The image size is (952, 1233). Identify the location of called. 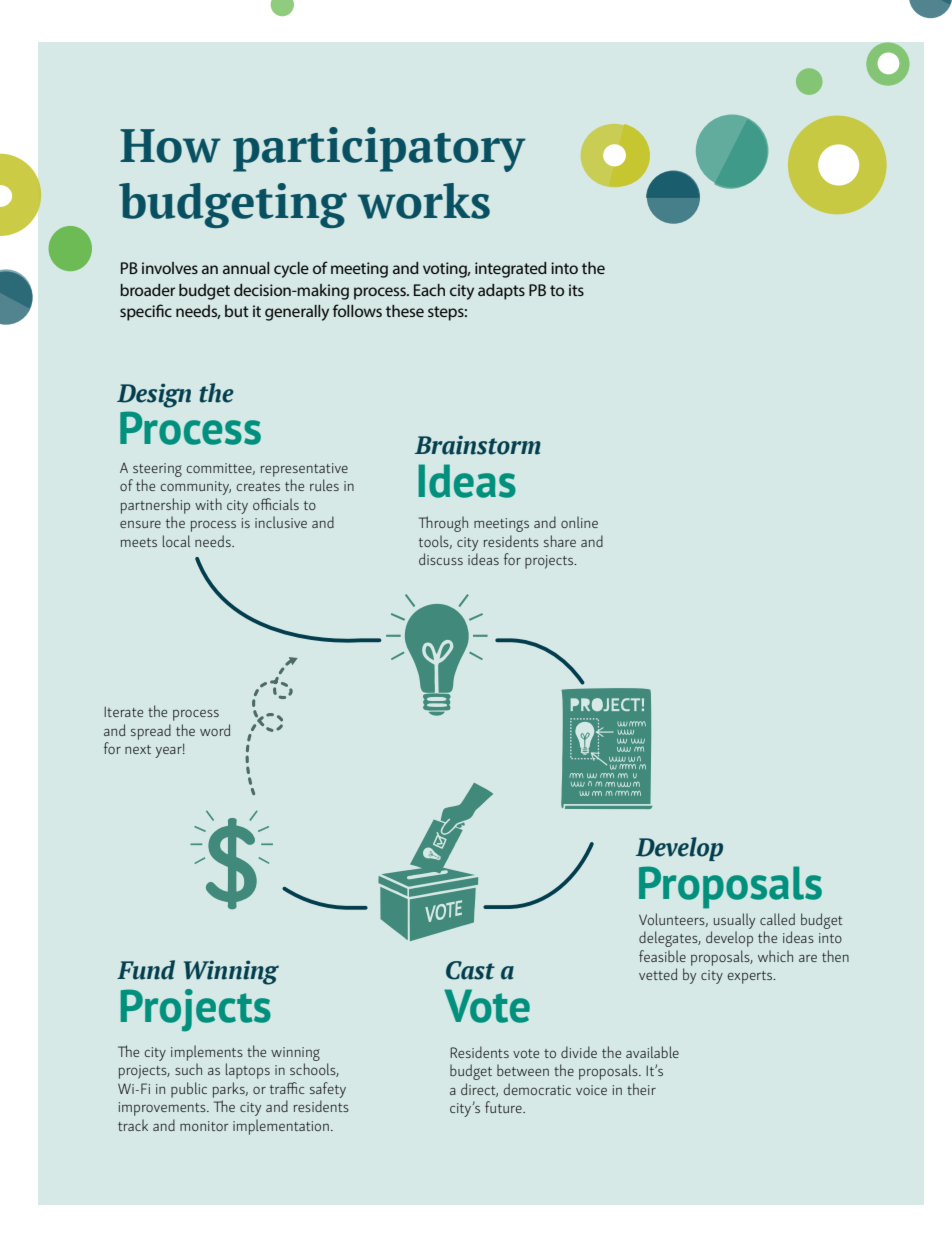
(777, 919).
